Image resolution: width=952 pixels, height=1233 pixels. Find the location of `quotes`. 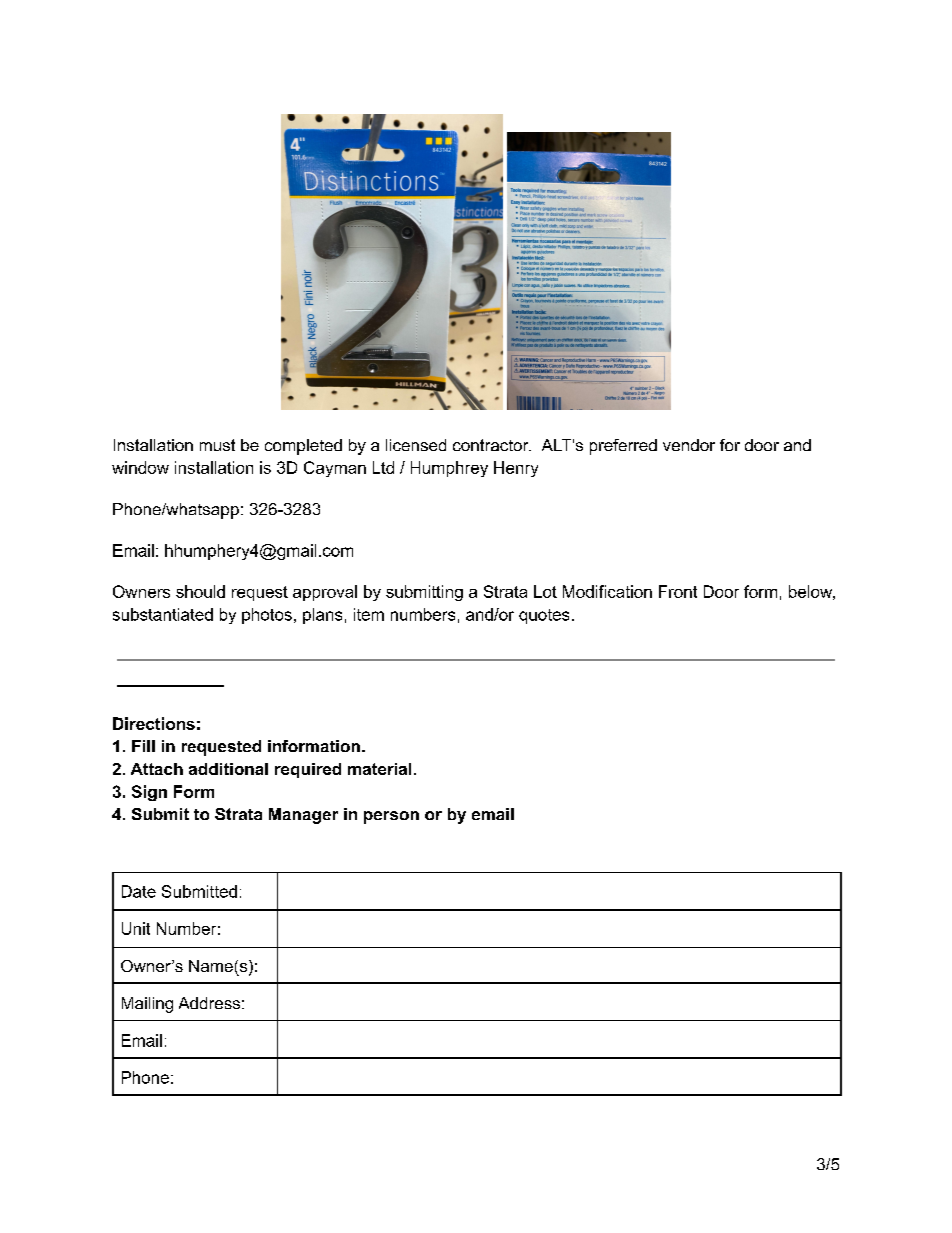

quotes is located at coordinates (544, 616).
